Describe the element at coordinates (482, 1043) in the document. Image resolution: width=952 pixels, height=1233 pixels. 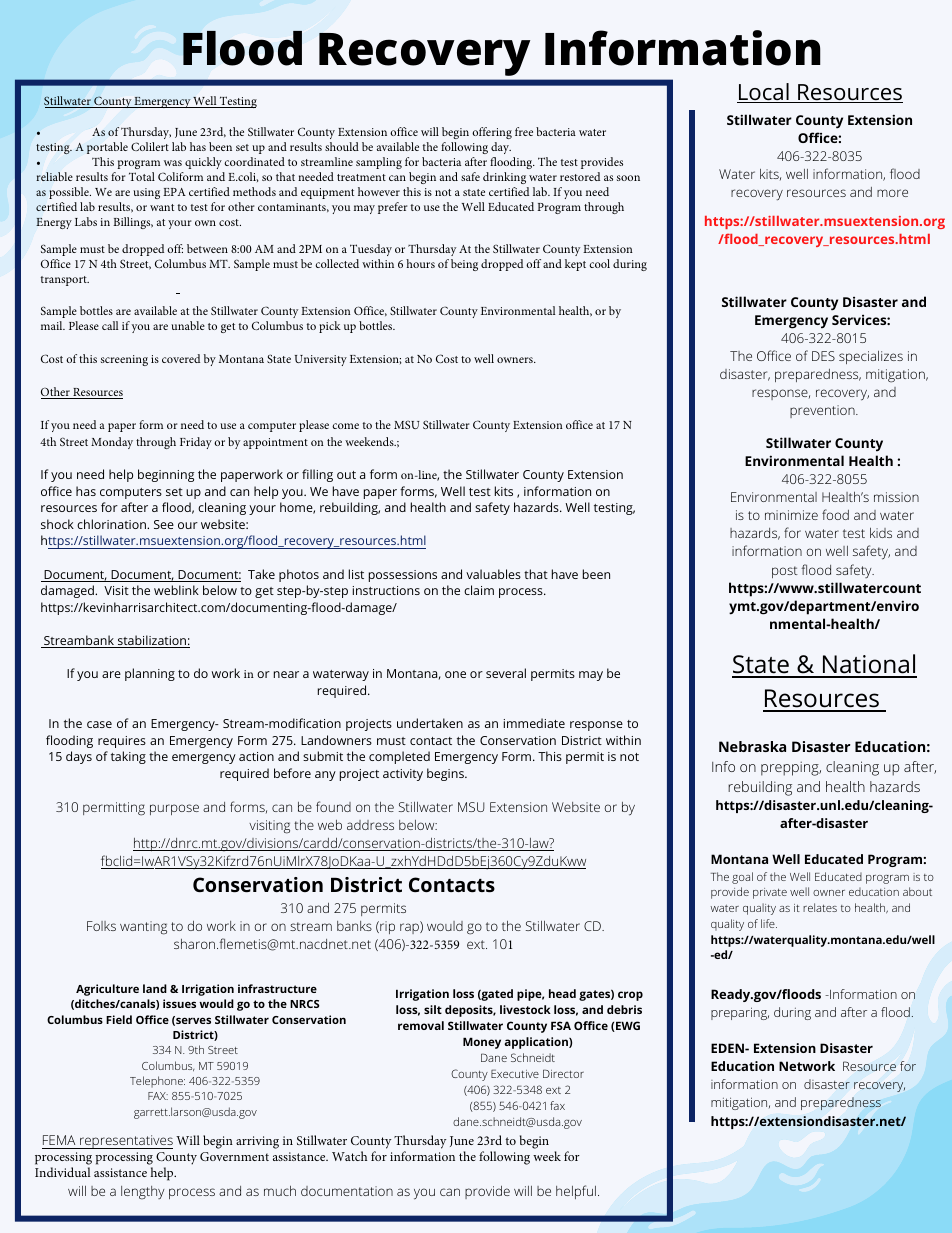
I see `Money` at that location.
